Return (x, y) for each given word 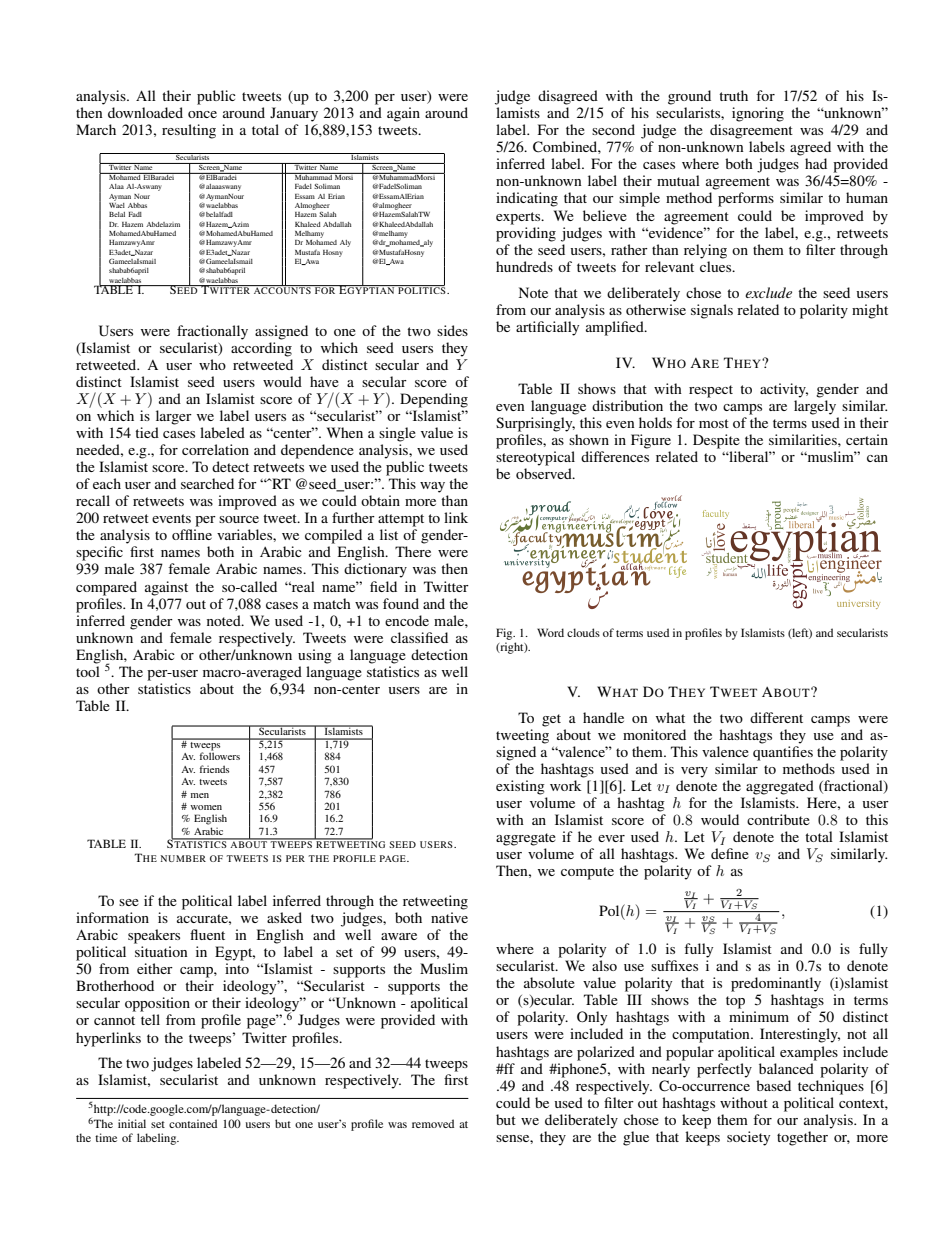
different (776, 717)
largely (815, 407)
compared (106, 588)
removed (433, 1123)
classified (419, 637)
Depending (434, 400)
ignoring (758, 114)
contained (193, 1123)
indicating (527, 199)
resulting (189, 131)
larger (174, 417)
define (730, 853)
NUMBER (183, 858)
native (449, 917)
